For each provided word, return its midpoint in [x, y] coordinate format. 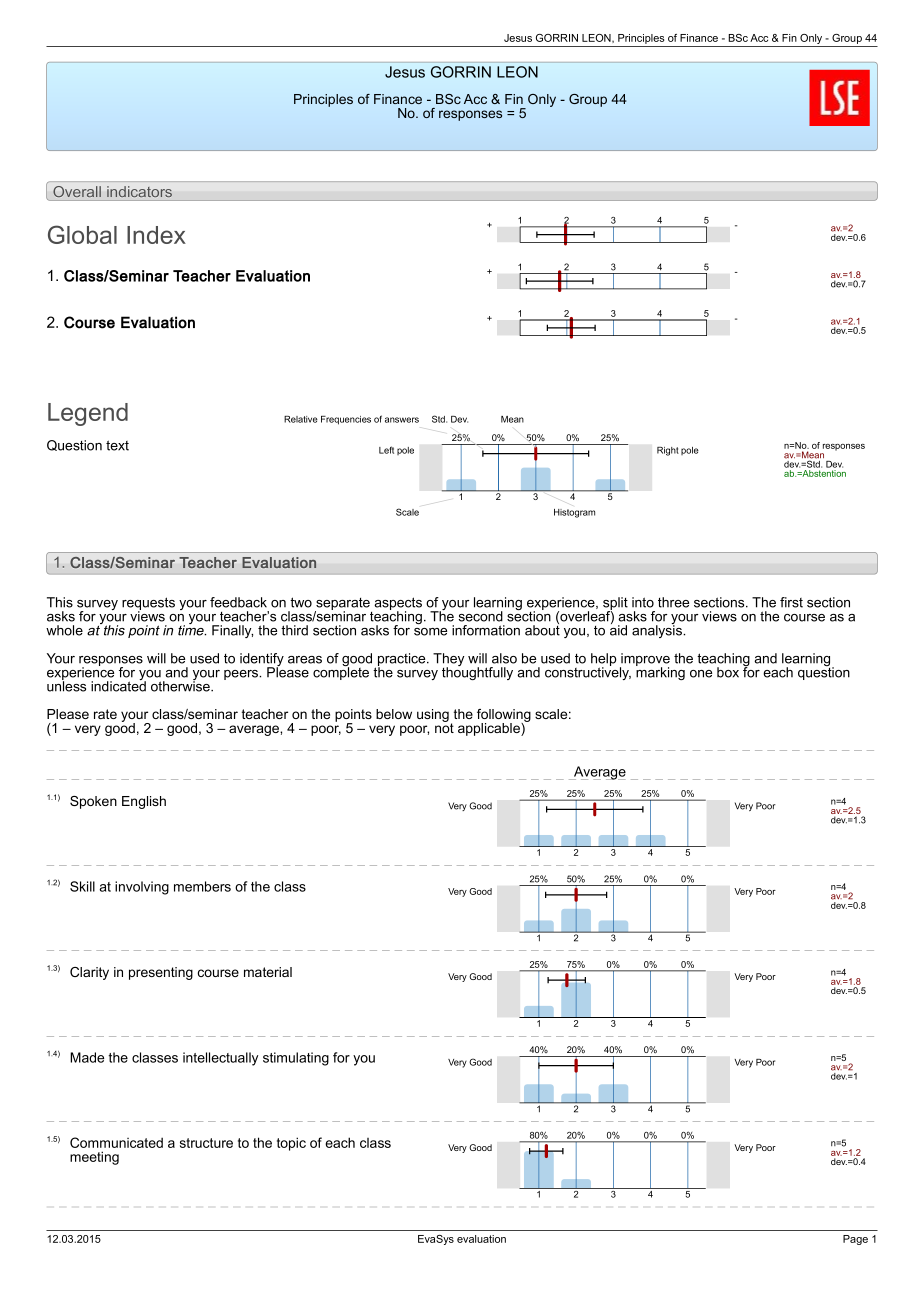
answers [402, 420]
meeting [94, 1158]
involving [142, 888]
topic [291, 1144]
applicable [490, 729]
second [481, 616]
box [728, 672]
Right [668, 451]
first [791, 602]
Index [156, 235]
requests [148, 605]
